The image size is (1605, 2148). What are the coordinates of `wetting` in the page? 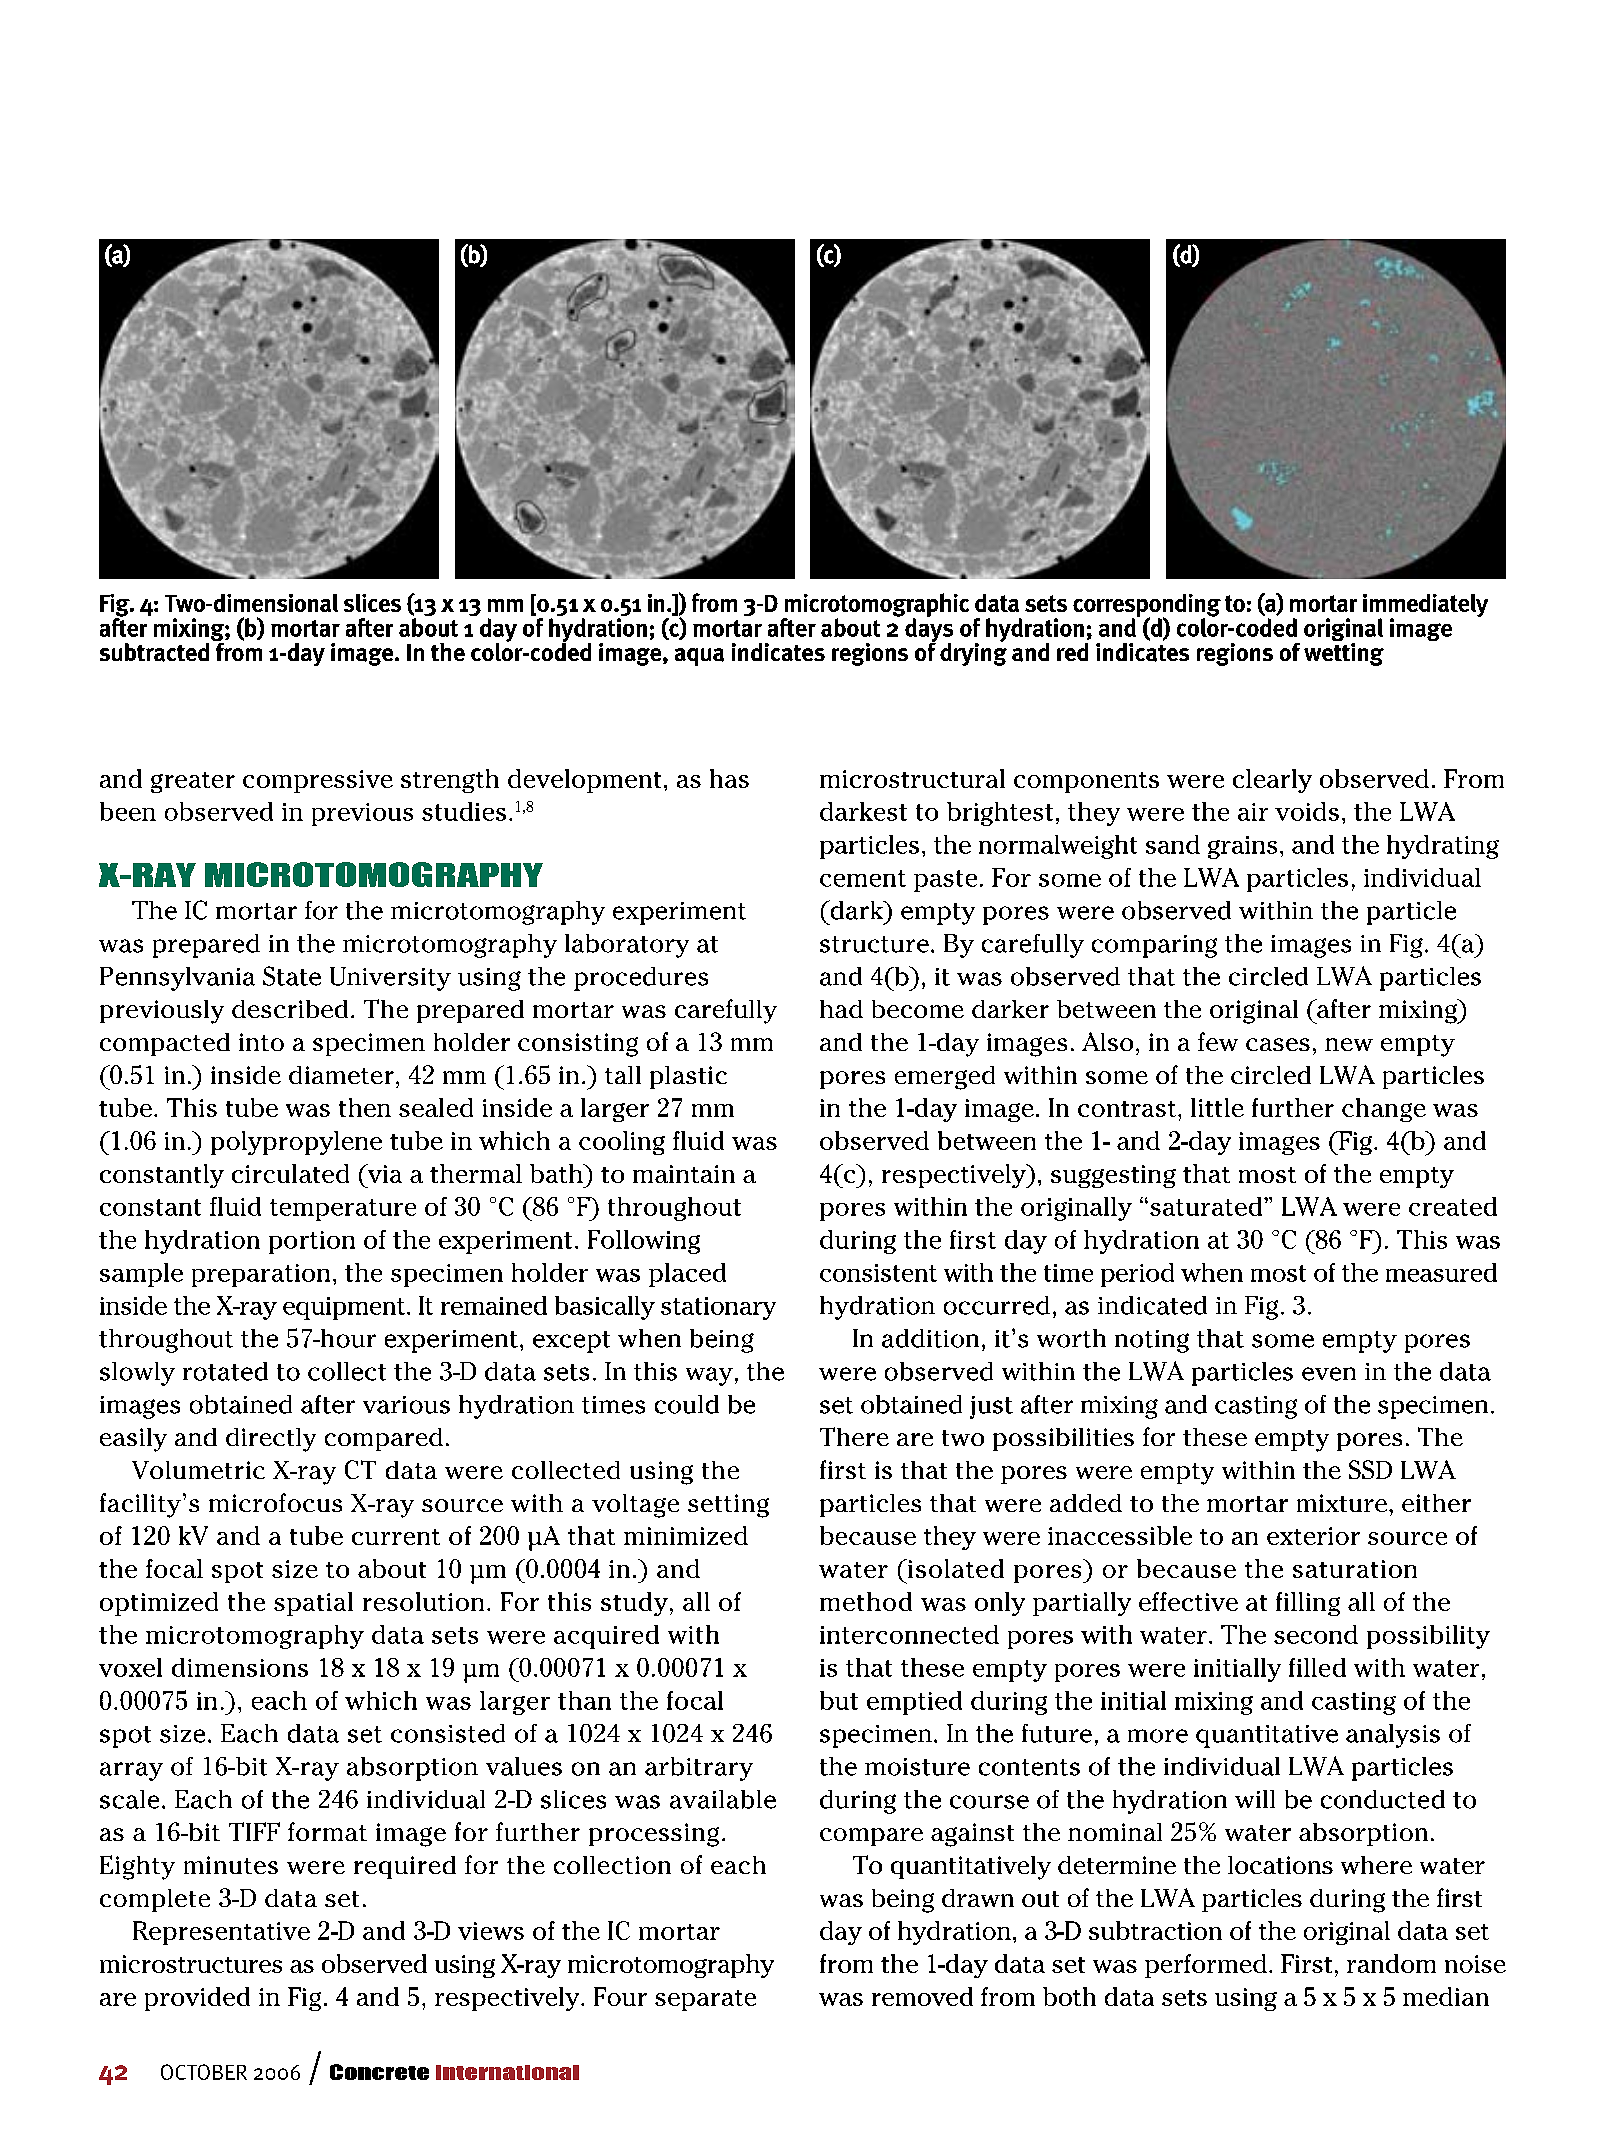 It's located at (1344, 653).
